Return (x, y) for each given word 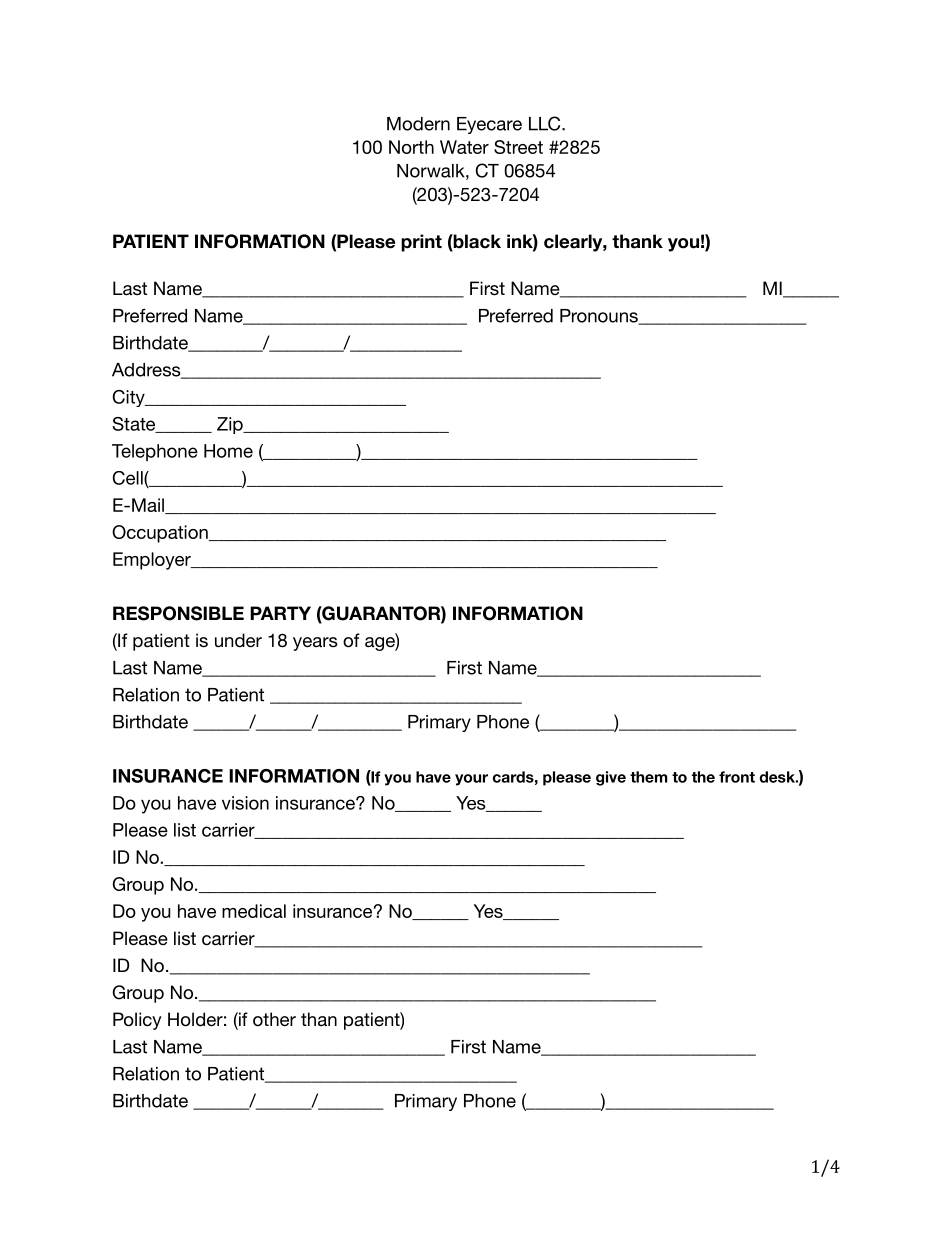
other (274, 1019)
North (411, 147)
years (315, 644)
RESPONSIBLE (178, 613)
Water (464, 147)
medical (254, 911)
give (611, 778)
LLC (546, 123)
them (649, 777)
